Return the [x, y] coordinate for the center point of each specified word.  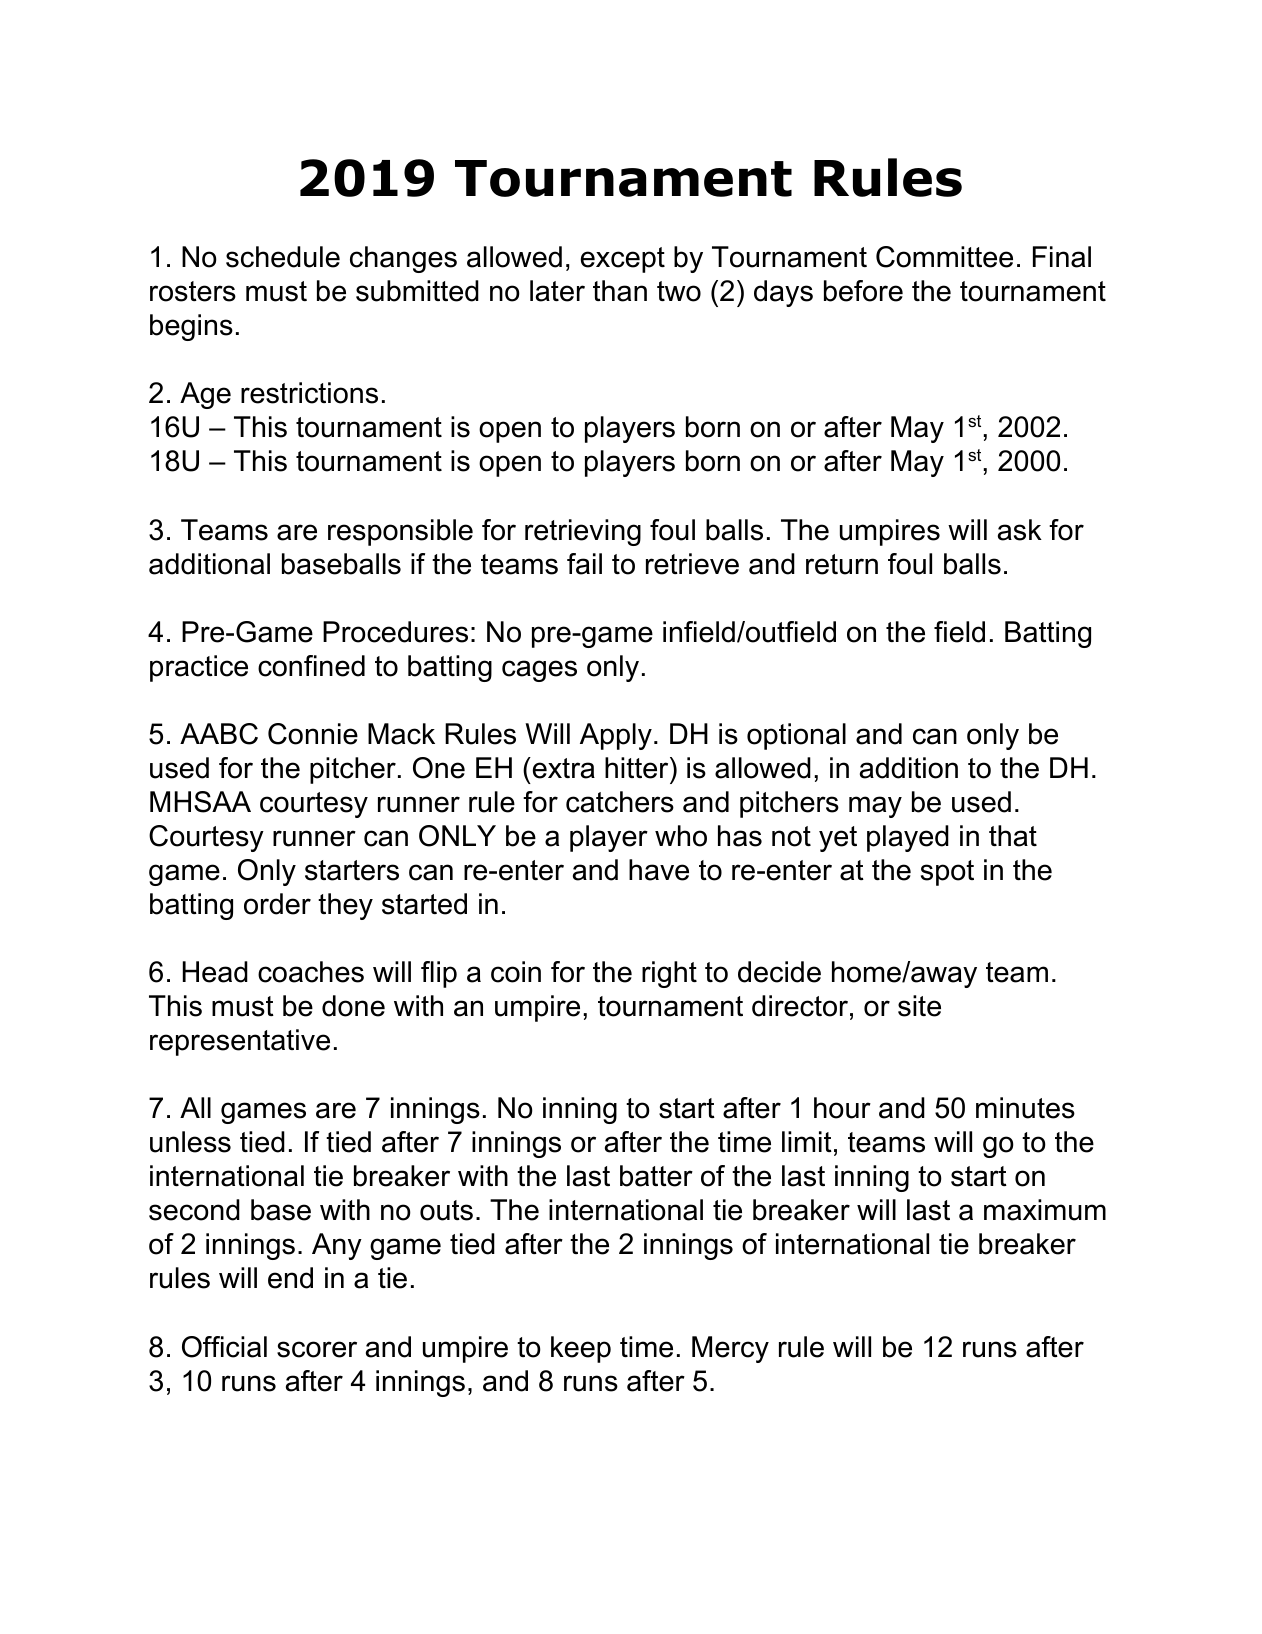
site [919, 1006]
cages [539, 671]
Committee [944, 257]
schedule [283, 257]
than [620, 291]
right [669, 974]
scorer [317, 1349]
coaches [311, 972]
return [842, 564]
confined [311, 666]
